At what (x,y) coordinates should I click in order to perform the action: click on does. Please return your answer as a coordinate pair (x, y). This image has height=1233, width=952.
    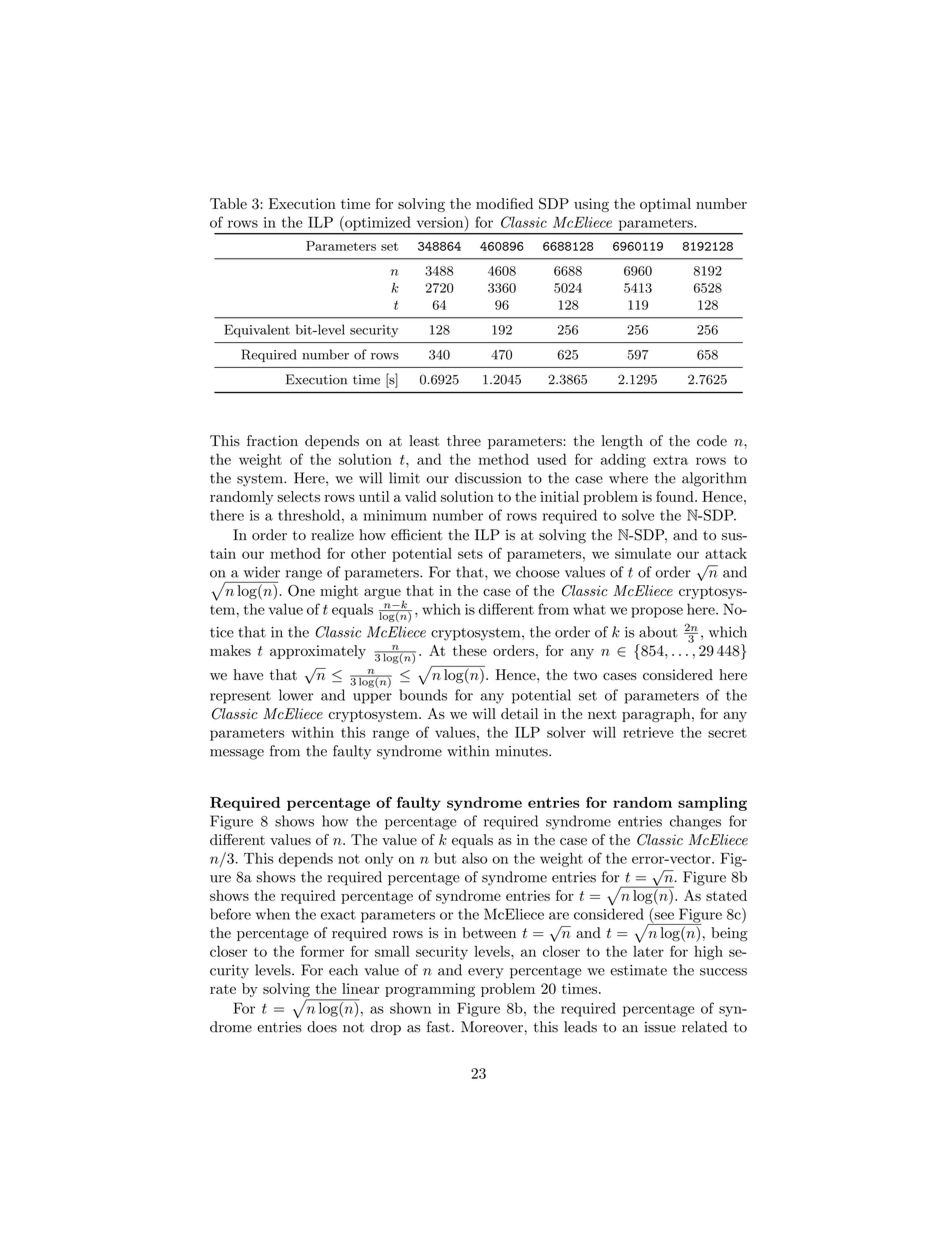
    Looking at the image, I should click on (322, 1027).
